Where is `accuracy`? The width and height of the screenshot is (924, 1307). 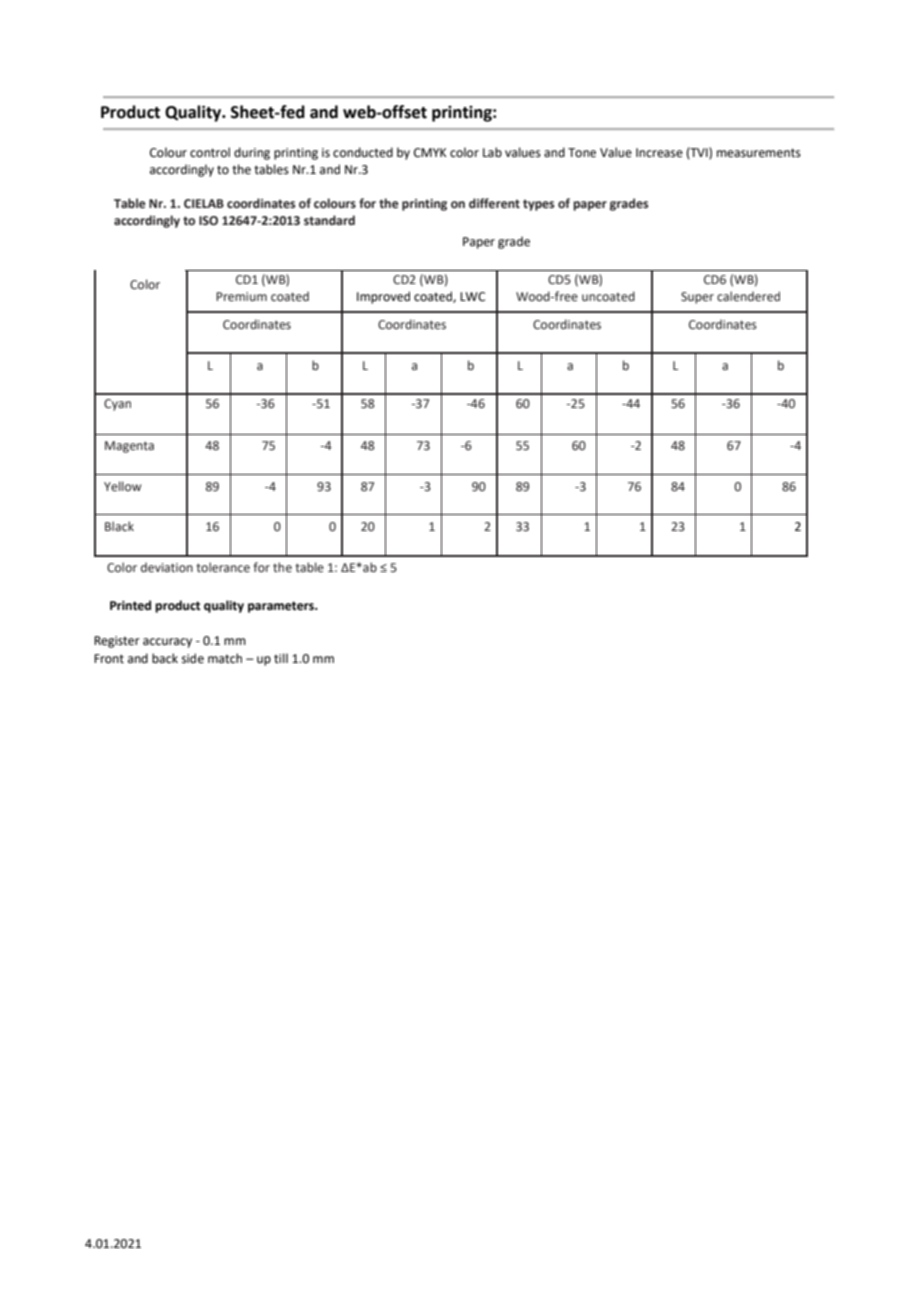 accuracy is located at coordinates (167, 643).
